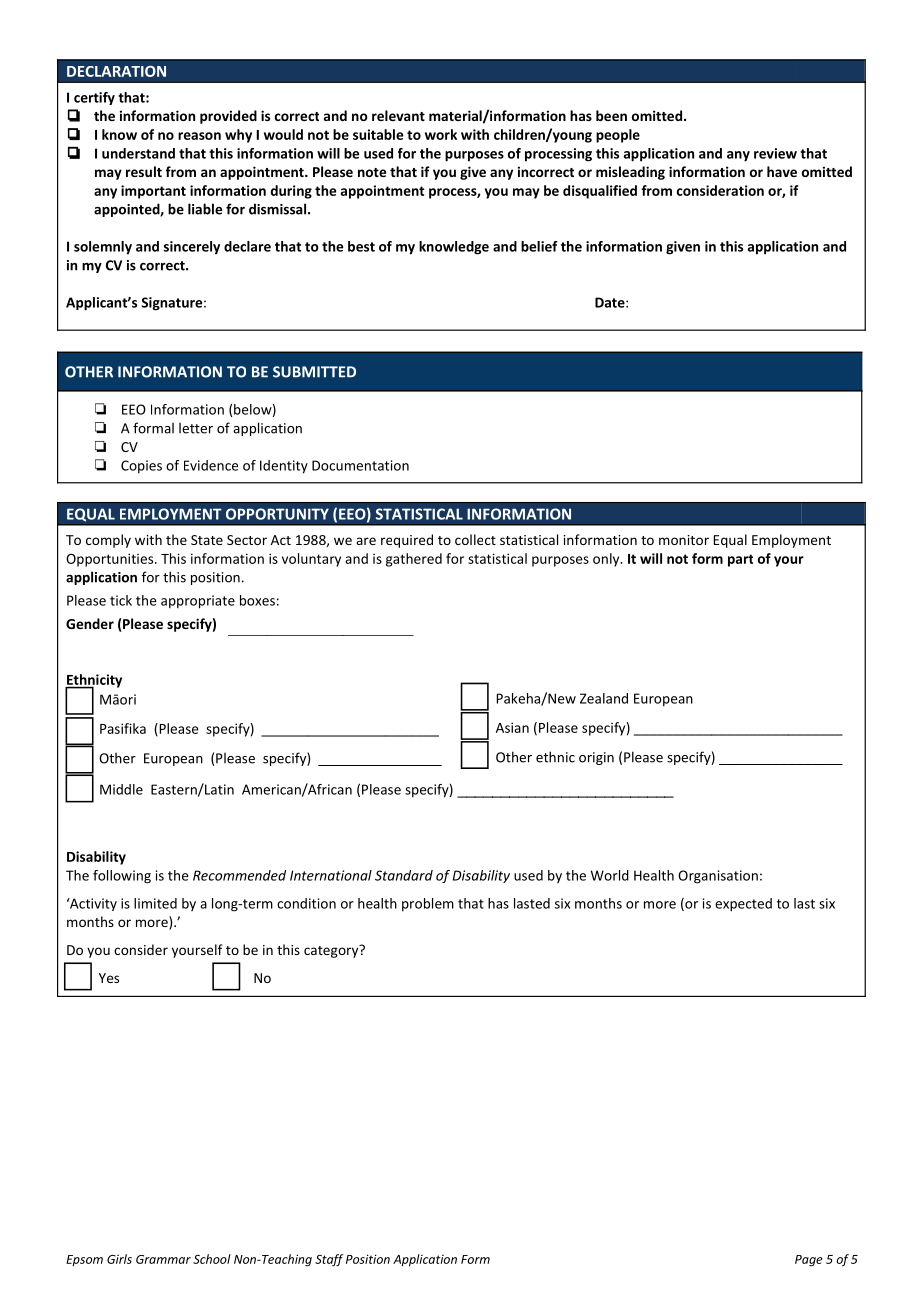 This screenshot has height=1308, width=924. Describe the element at coordinates (718, 877) in the screenshot. I see `Organisation` at that location.
